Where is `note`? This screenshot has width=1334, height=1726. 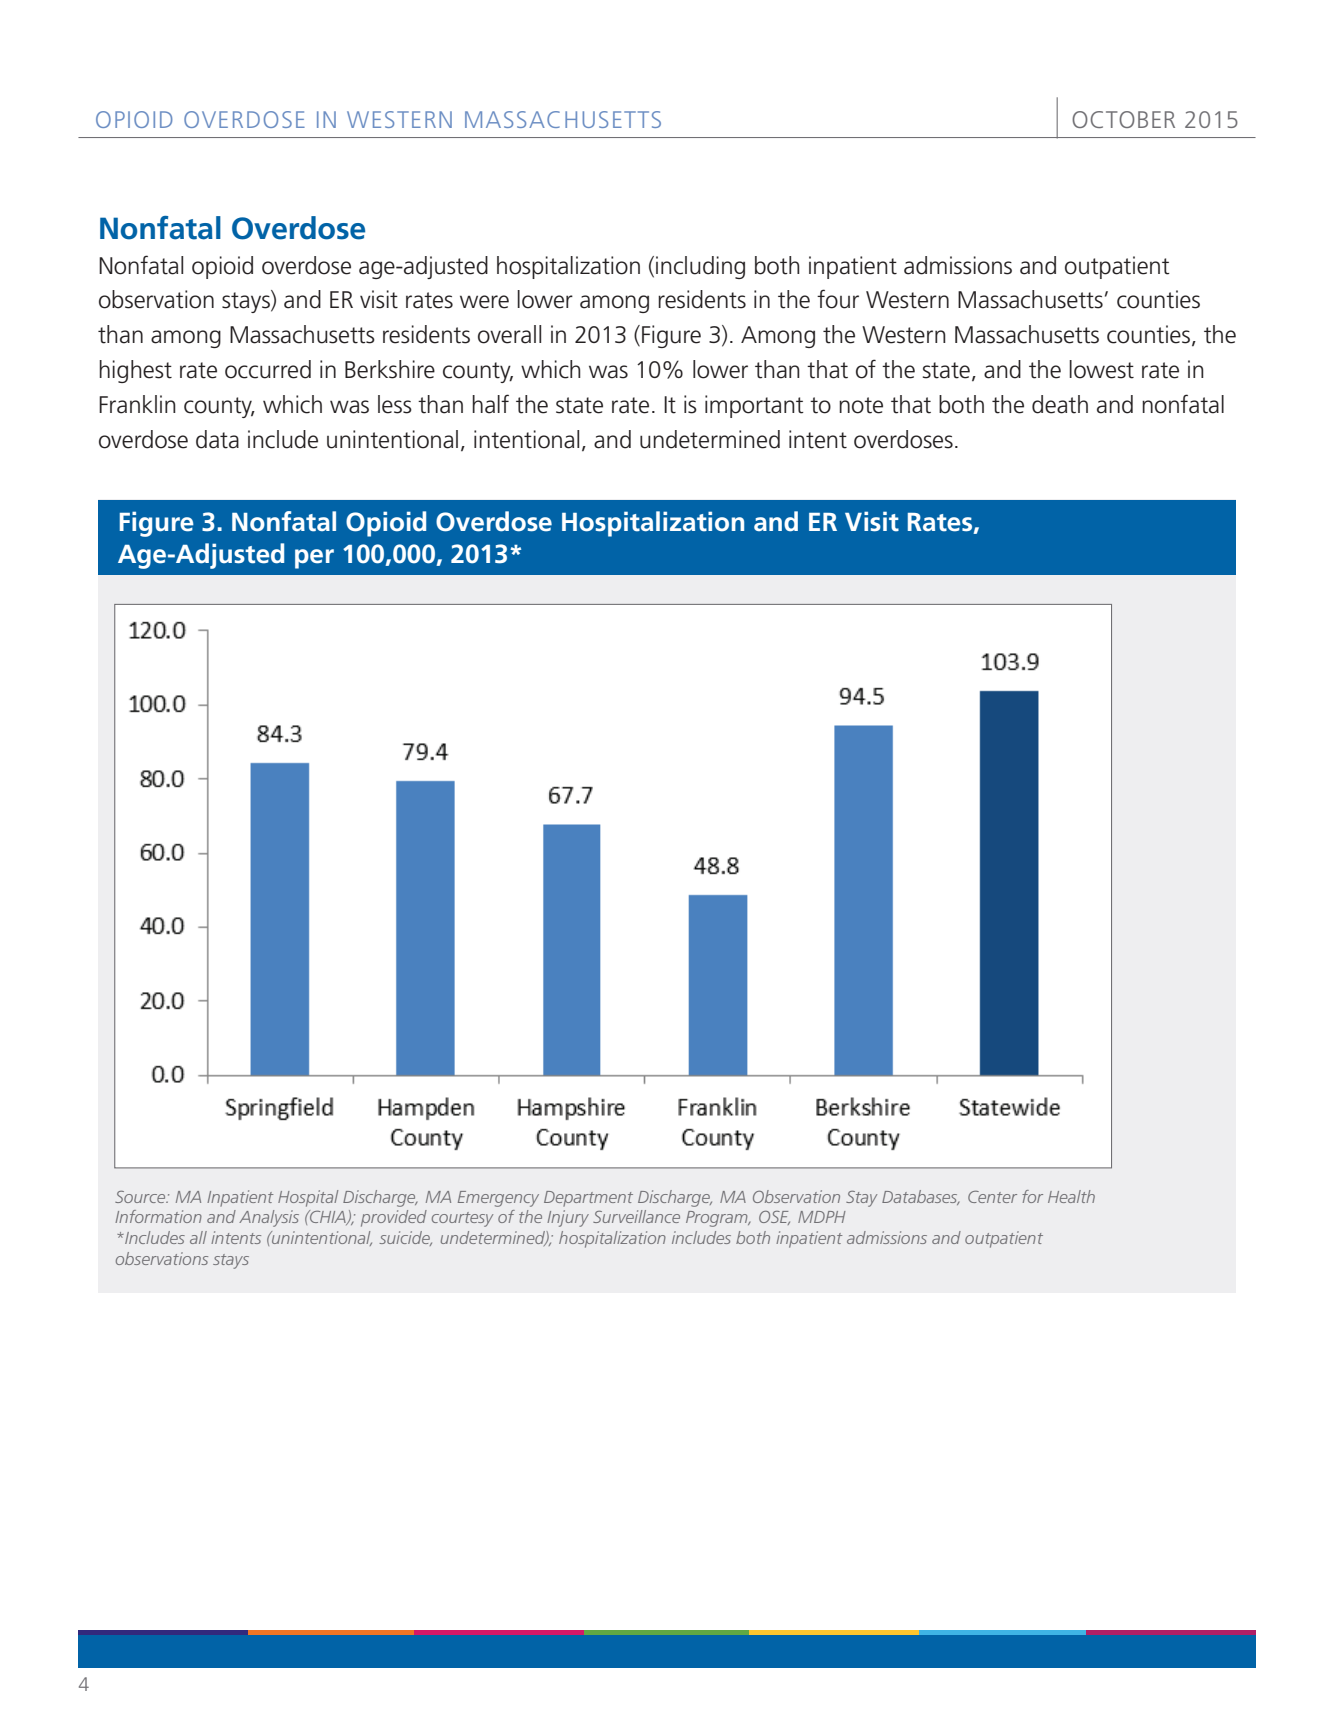
note is located at coordinates (861, 405).
